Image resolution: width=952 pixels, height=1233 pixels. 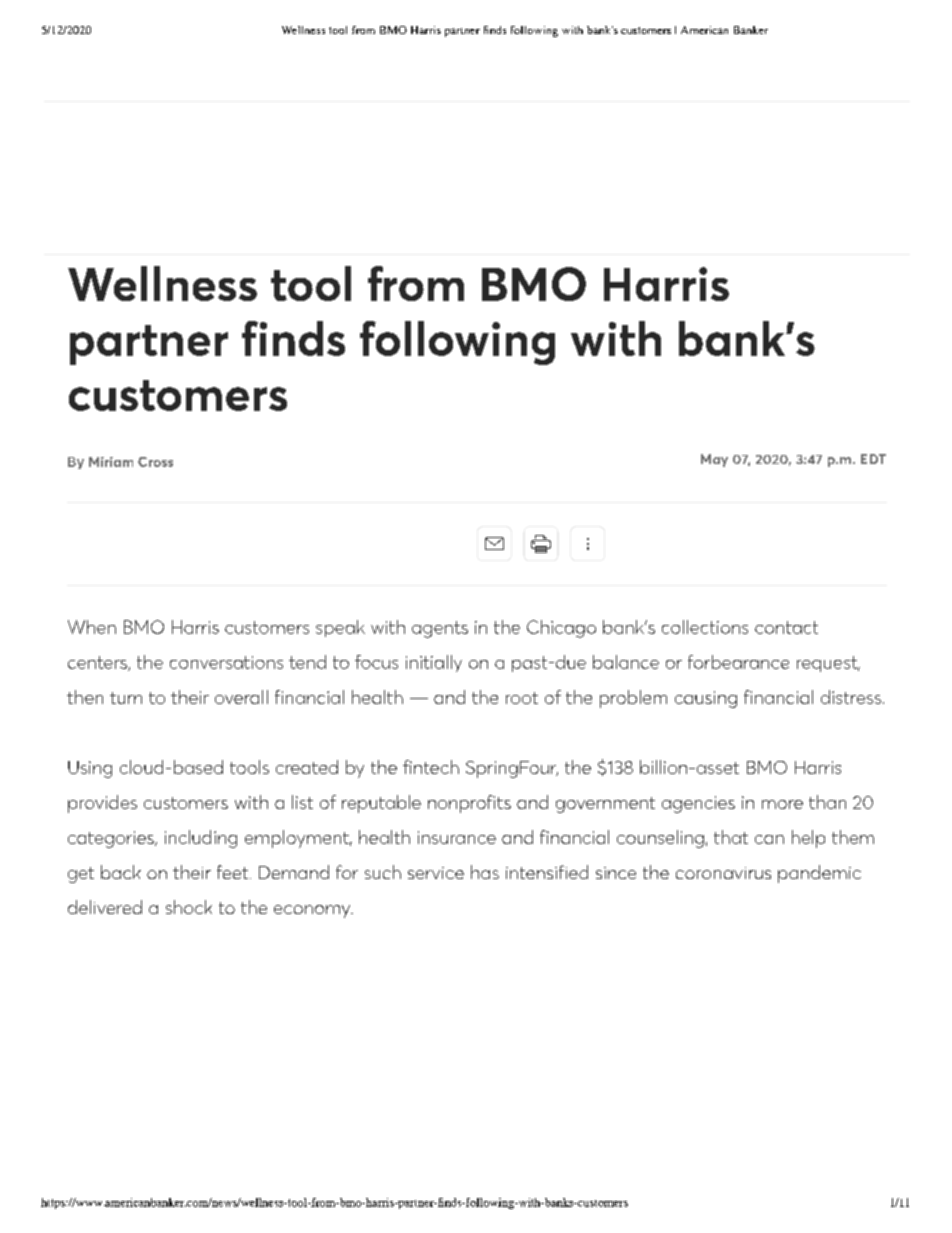 What do you see at coordinates (189, 907) in the screenshot?
I see `shock` at bounding box center [189, 907].
